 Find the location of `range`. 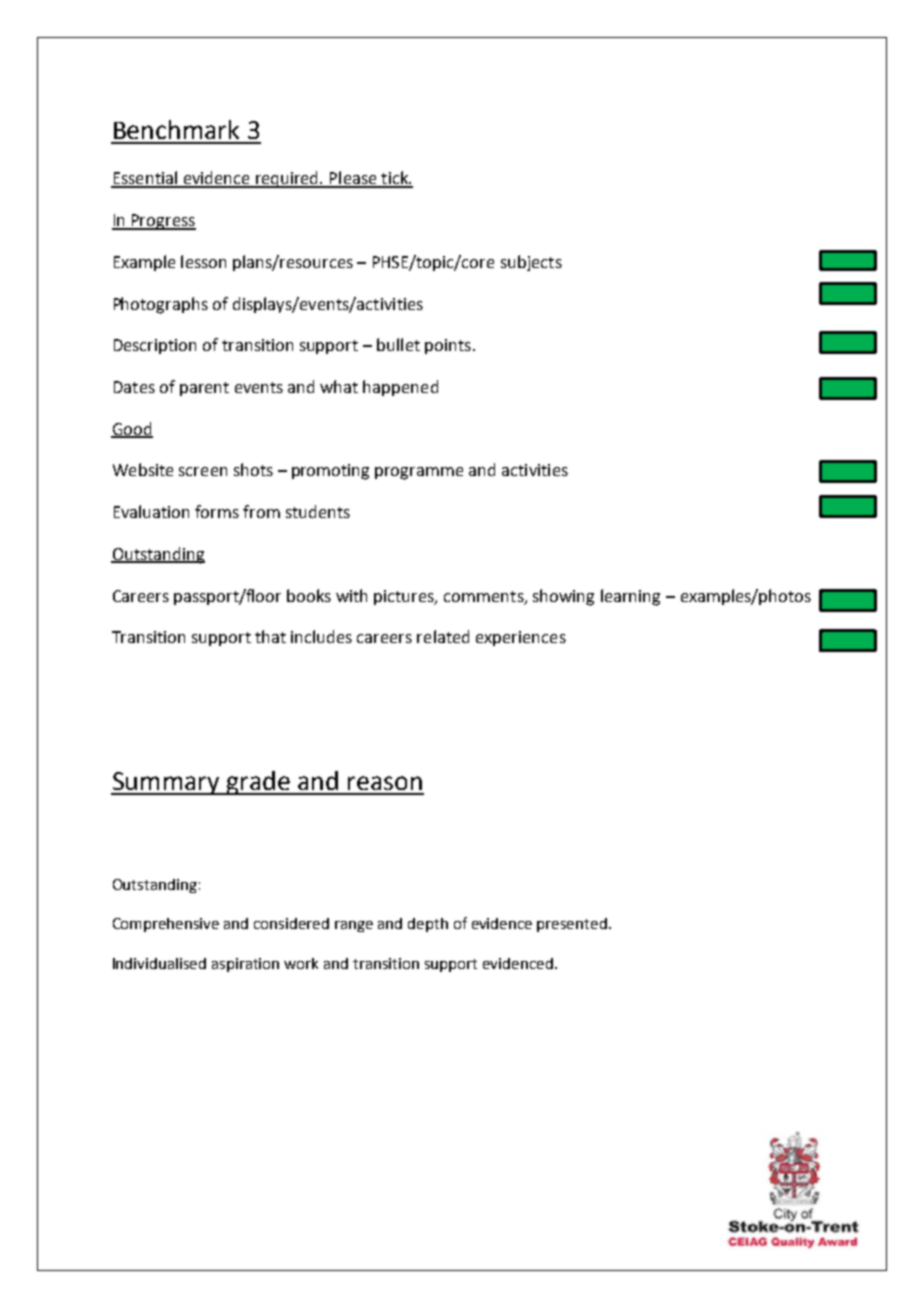

range is located at coordinates (354, 926).
